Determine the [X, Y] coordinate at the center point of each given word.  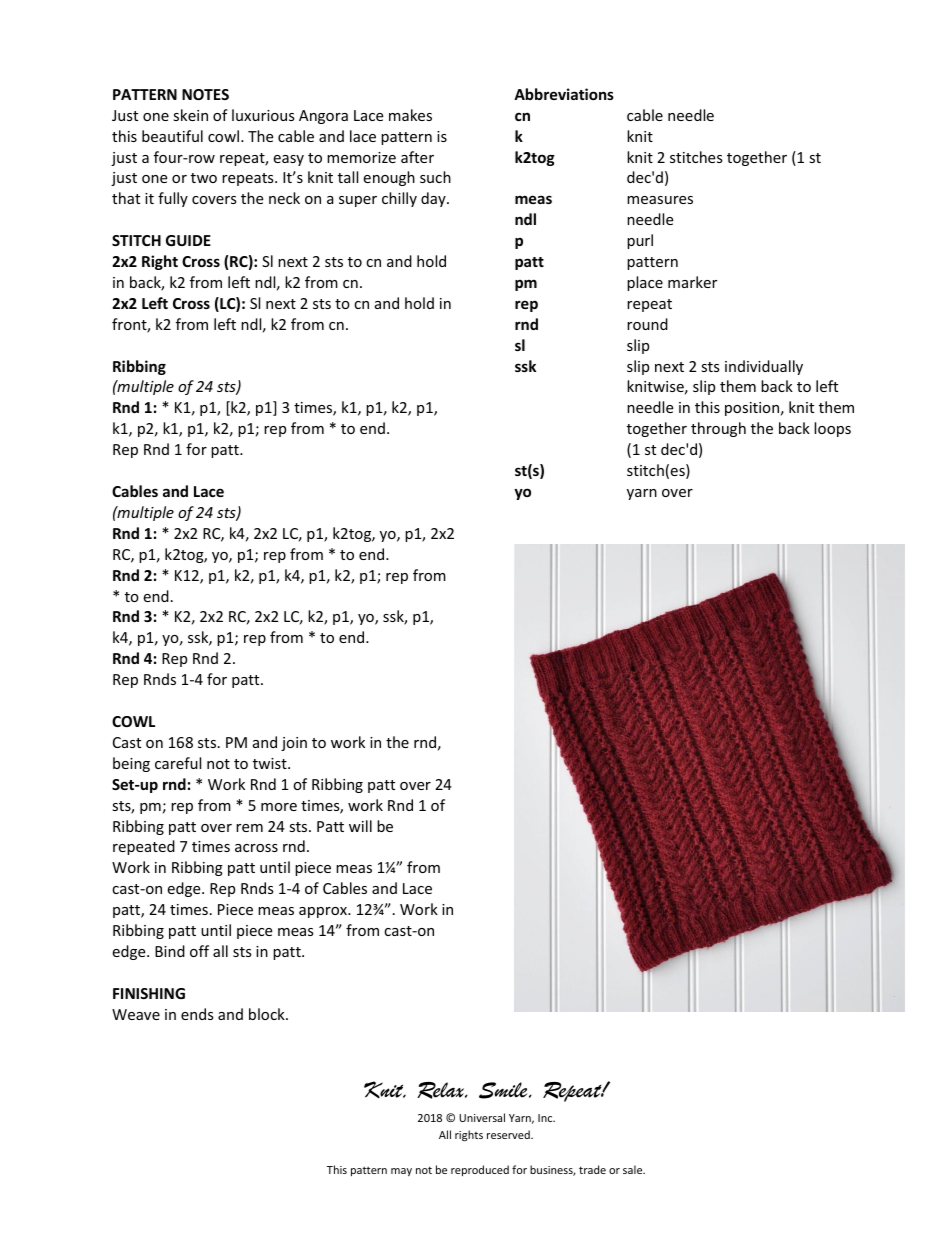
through [718, 429]
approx [324, 912]
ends [197, 1014]
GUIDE [188, 240]
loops [832, 429]
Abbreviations [564, 94]
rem [249, 828]
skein [190, 115]
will [360, 826]
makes [410, 115]
